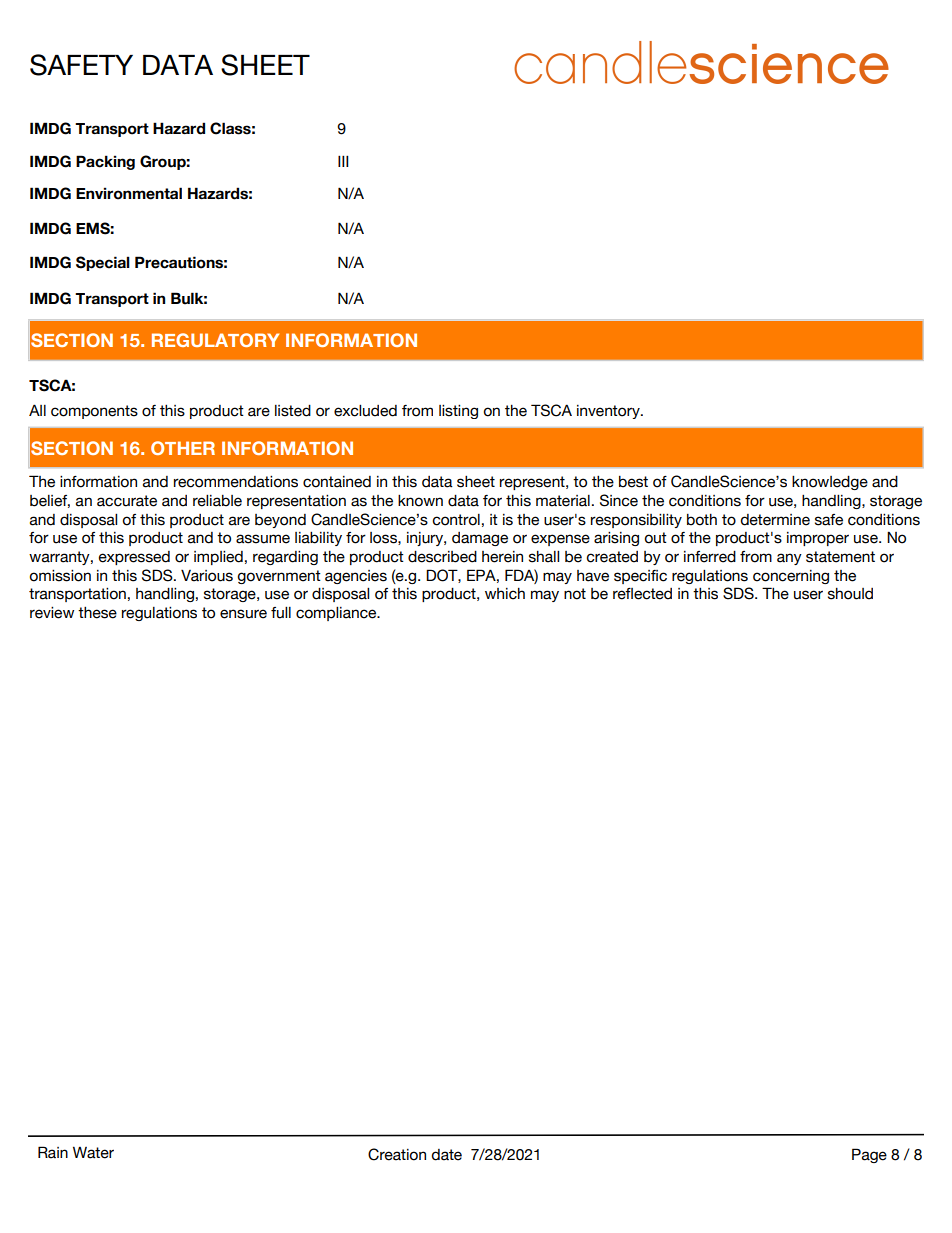  I want to click on Water, so click(93, 1152).
